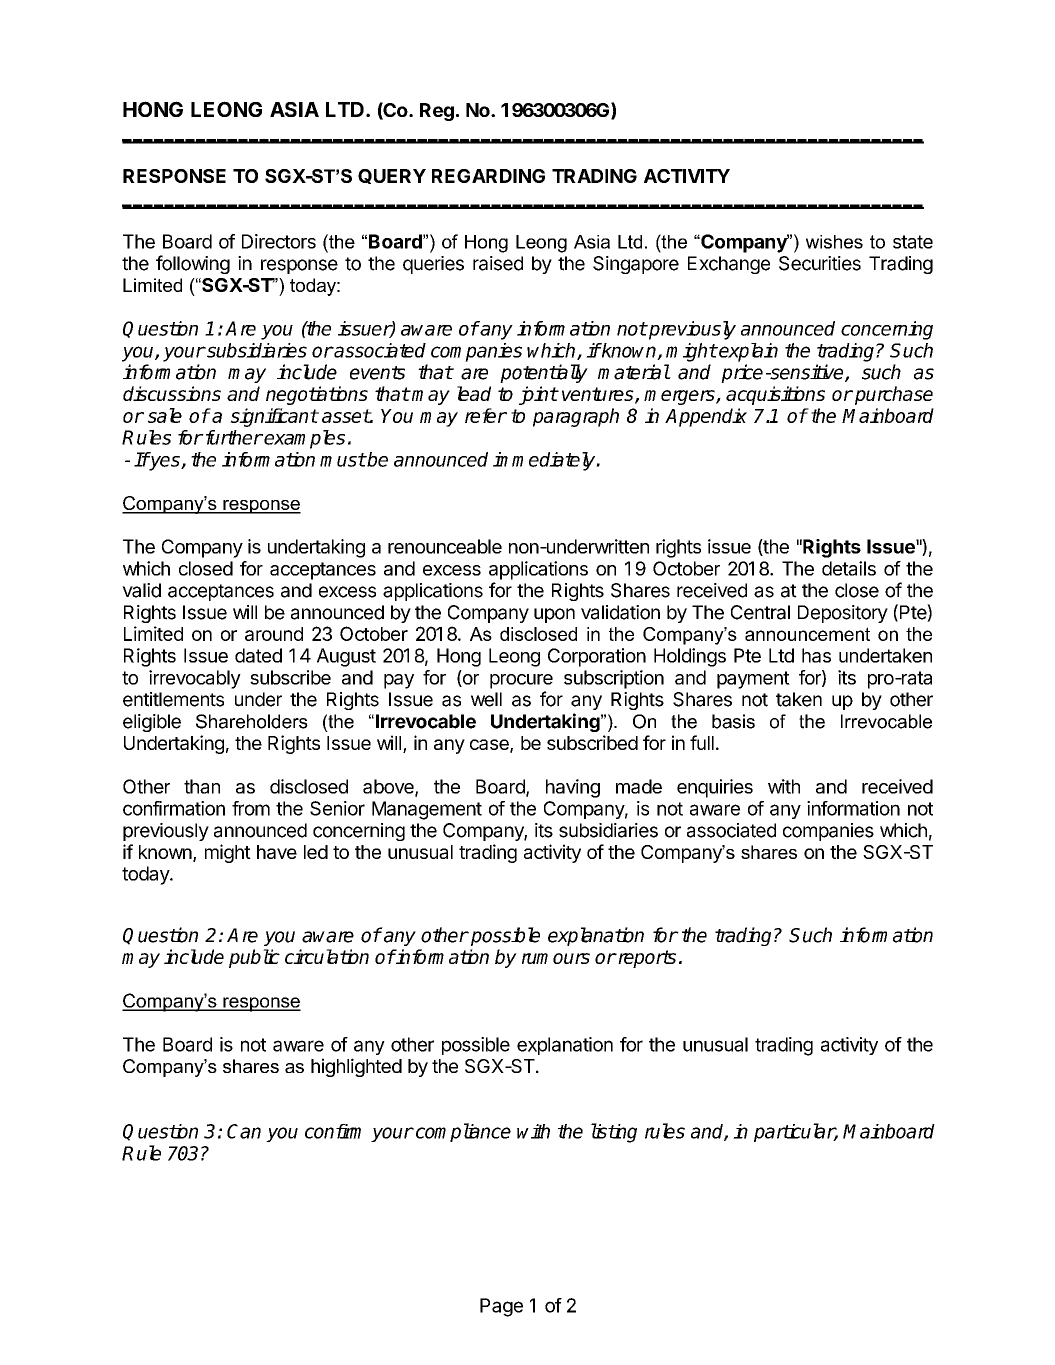  I want to click on basis, so click(733, 721).
